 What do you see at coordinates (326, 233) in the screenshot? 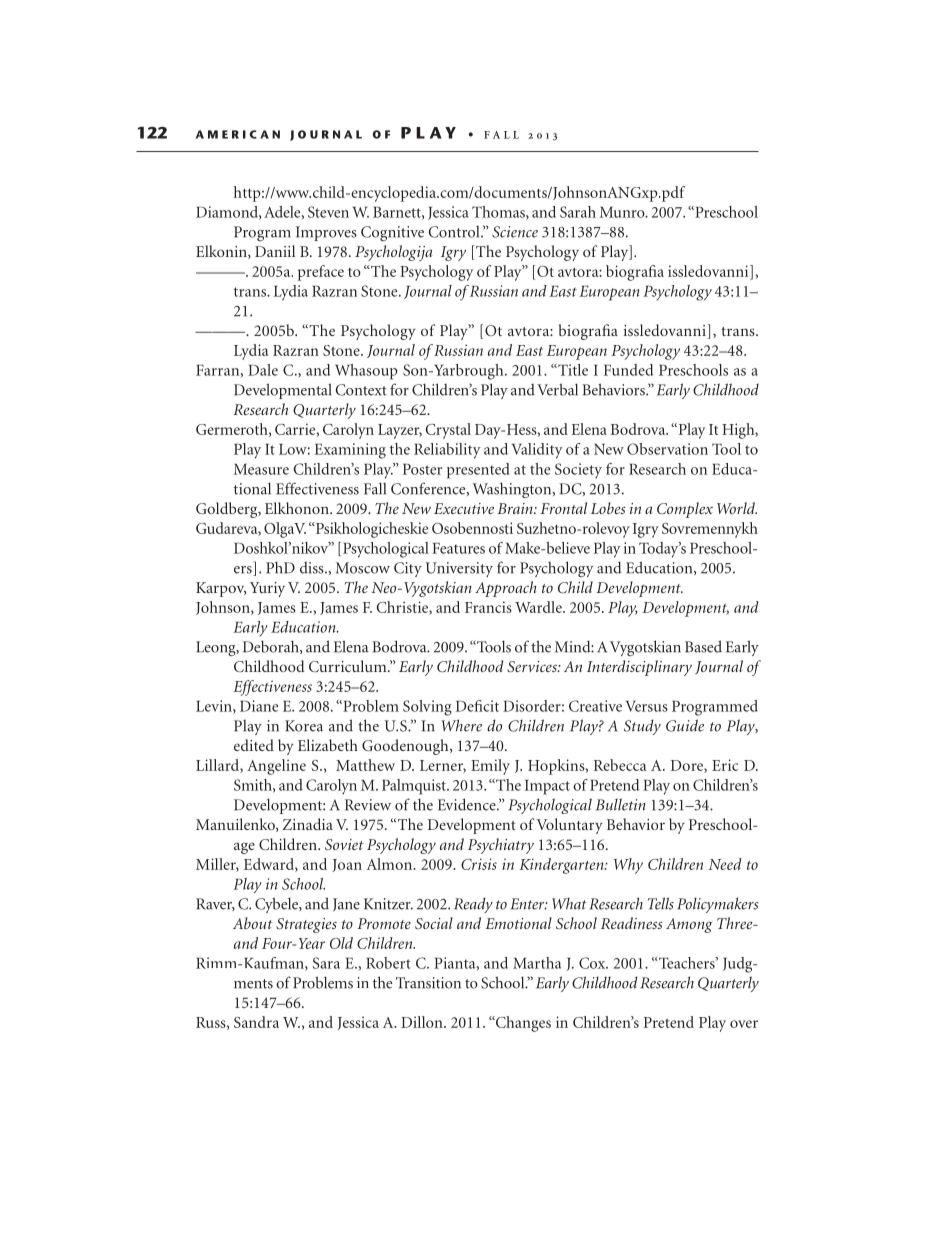
I see `Improves` at bounding box center [326, 233].
